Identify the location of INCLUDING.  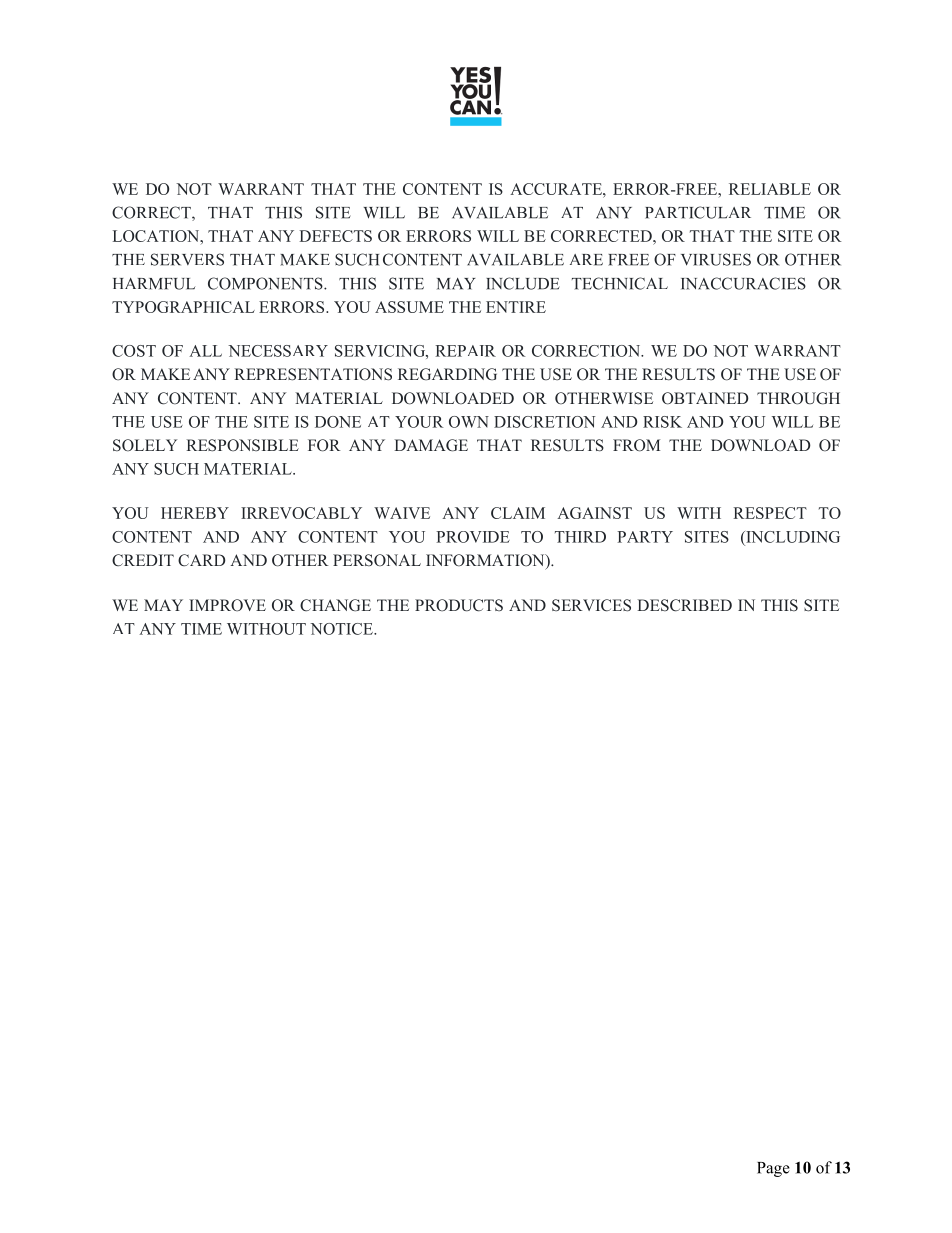
(792, 537).
